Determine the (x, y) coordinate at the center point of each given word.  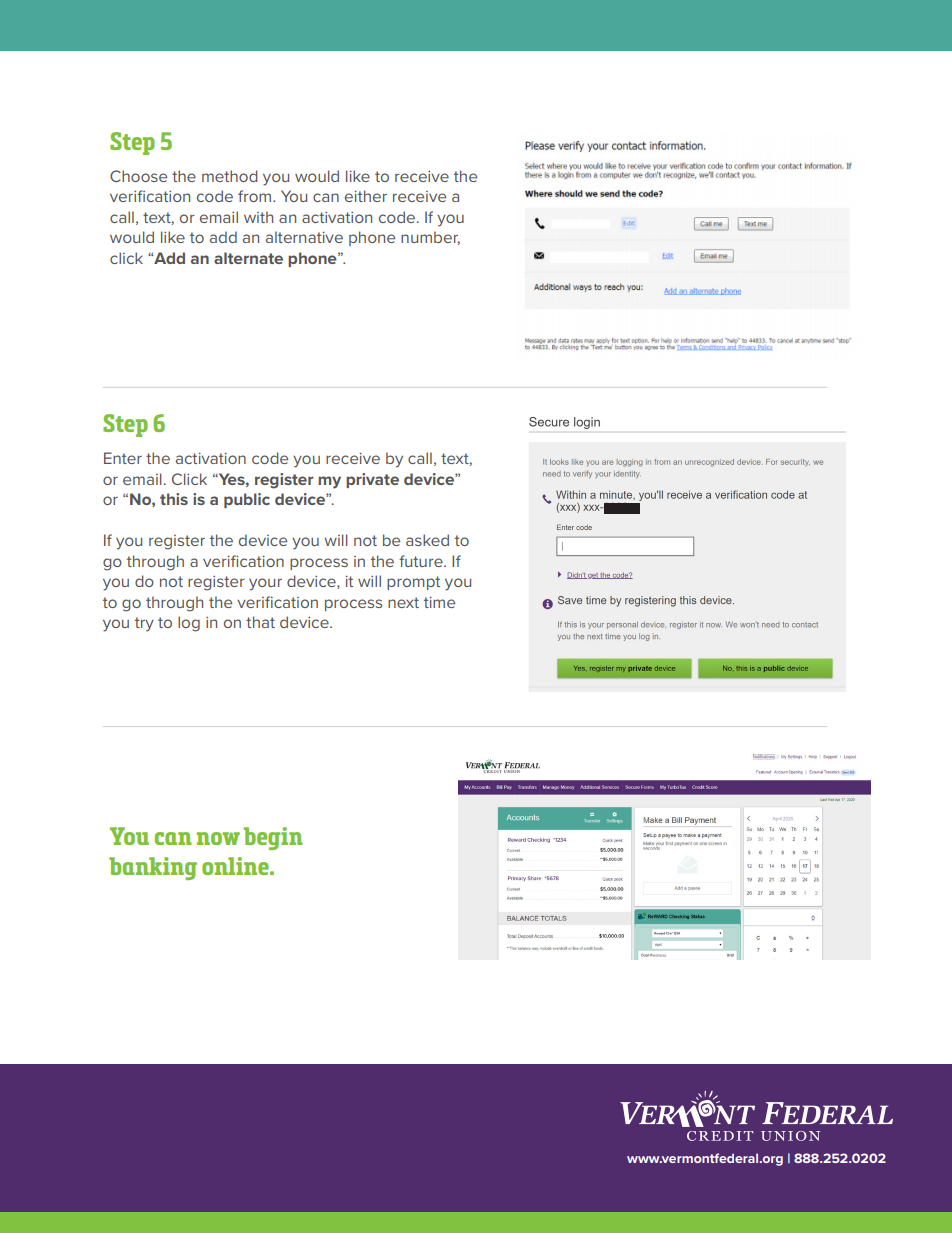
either (366, 196)
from (256, 196)
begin (273, 838)
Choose (138, 176)
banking (153, 868)
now (218, 838)
